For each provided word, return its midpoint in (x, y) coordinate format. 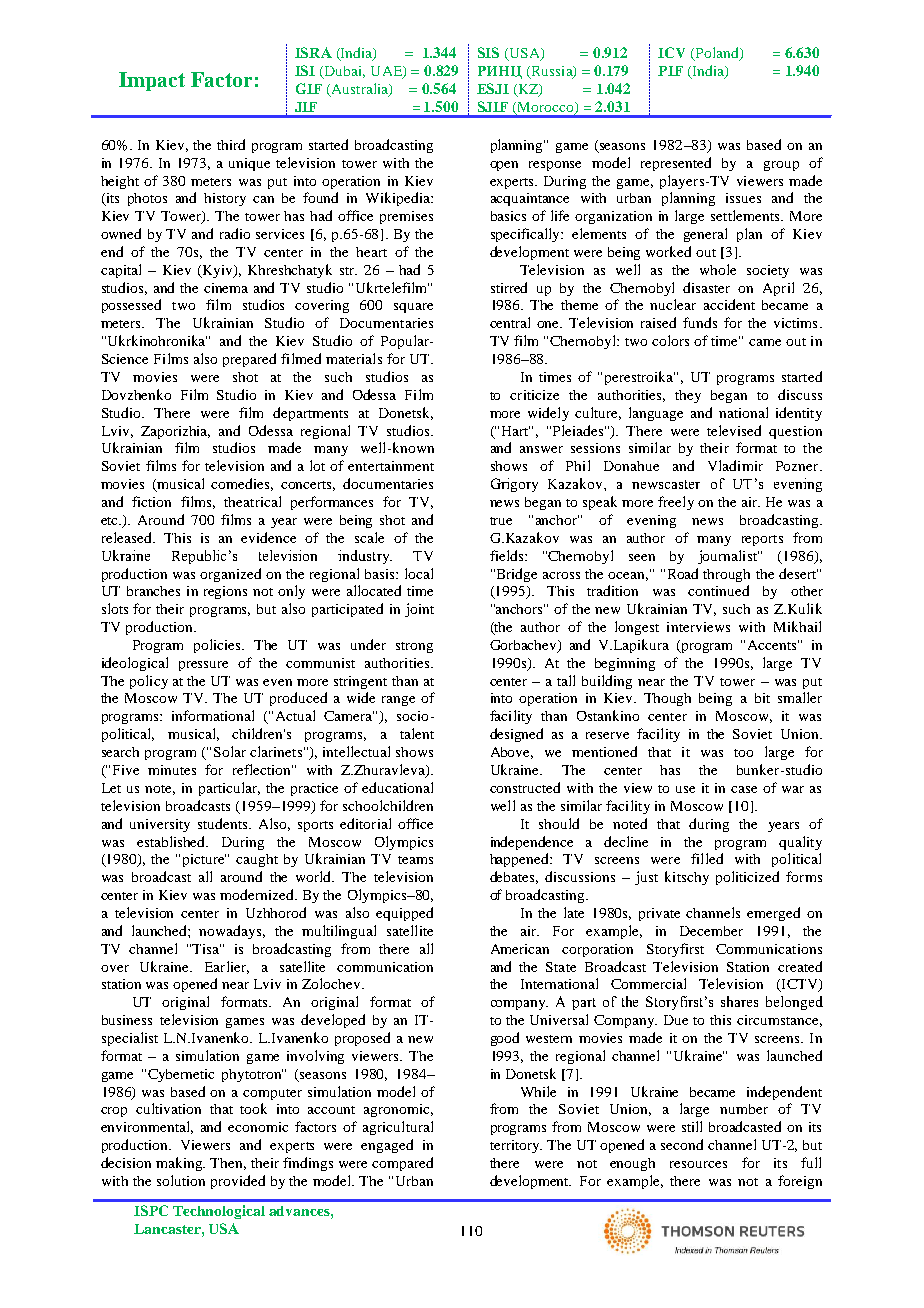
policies (219, 646)
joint (419, 610)
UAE (387, 72)
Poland (717, 54)
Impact (152, 81)
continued (718, 590)
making (180, 1164)
